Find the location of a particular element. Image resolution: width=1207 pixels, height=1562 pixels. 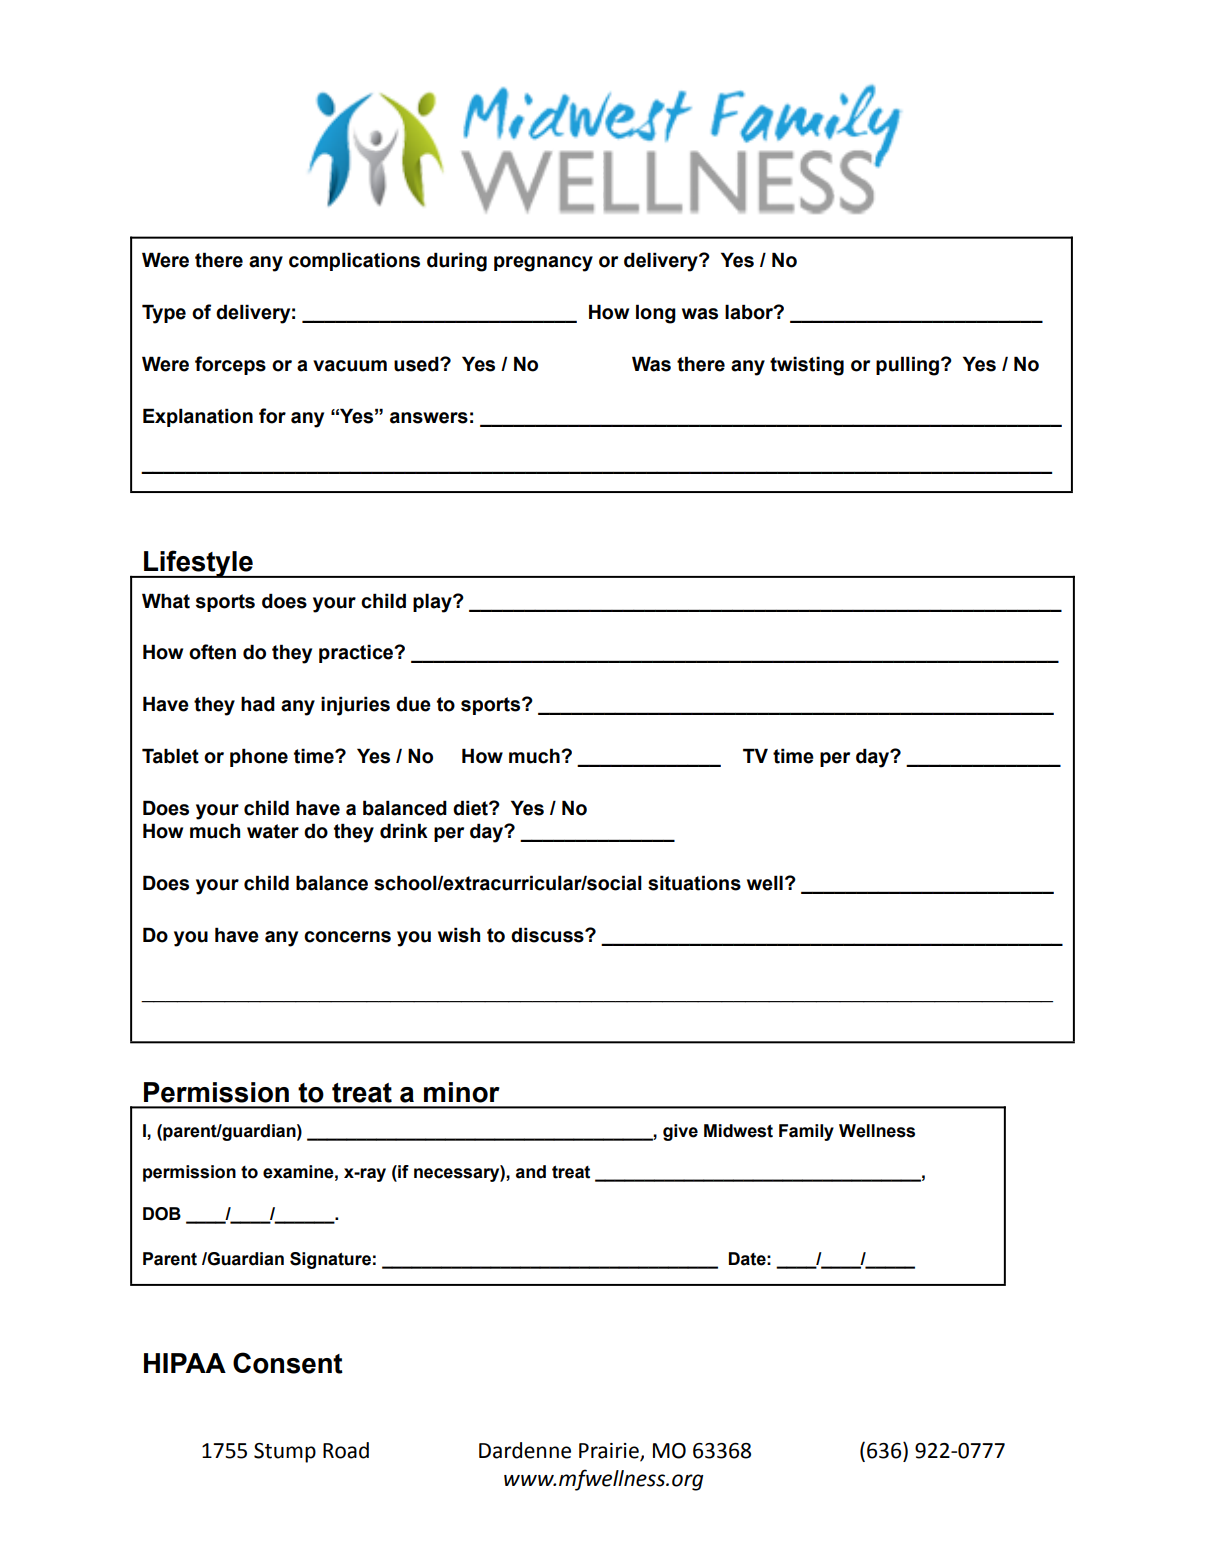

Stump is located at coordinates (285, 1453).
